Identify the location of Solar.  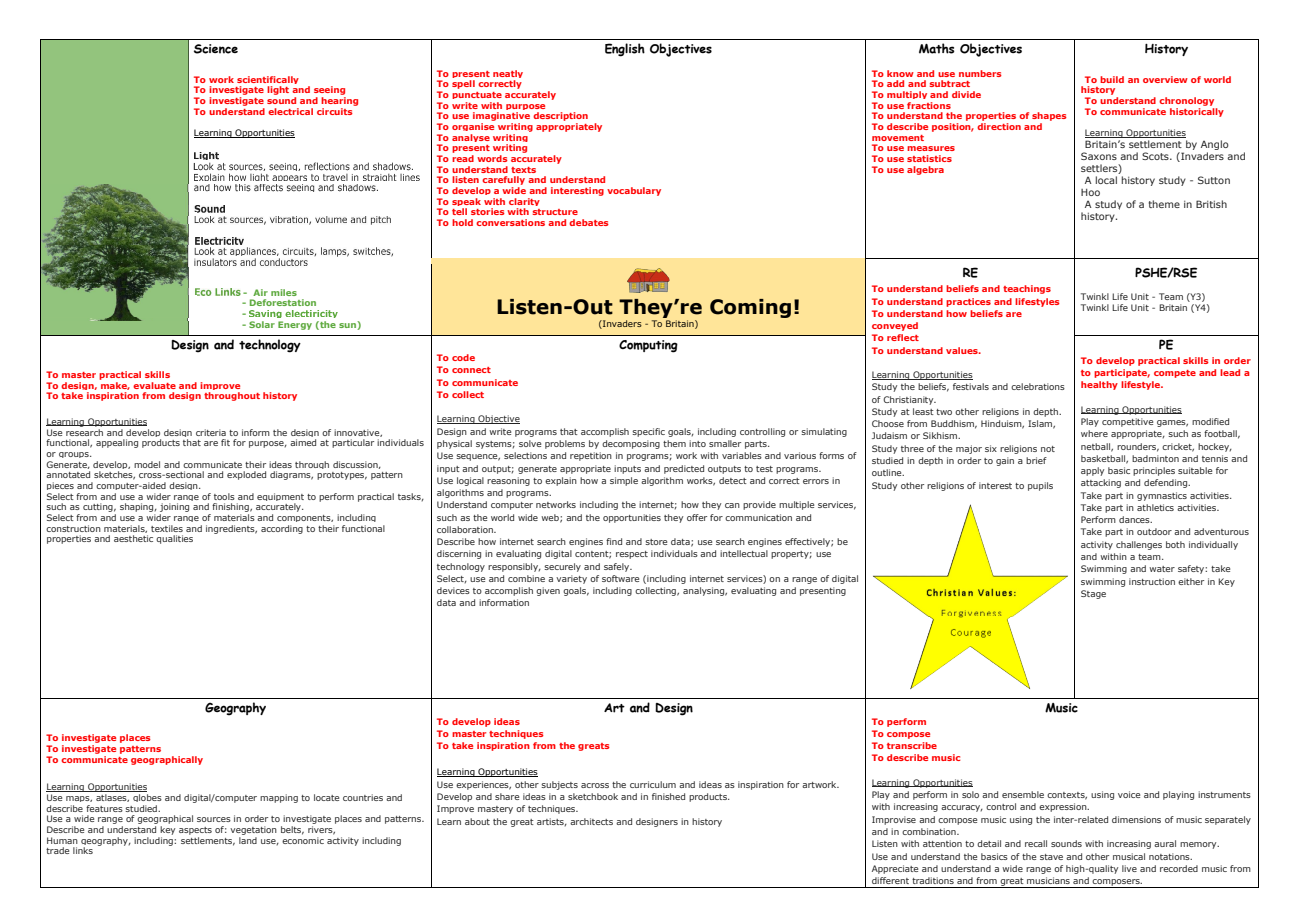
(262, 324).
